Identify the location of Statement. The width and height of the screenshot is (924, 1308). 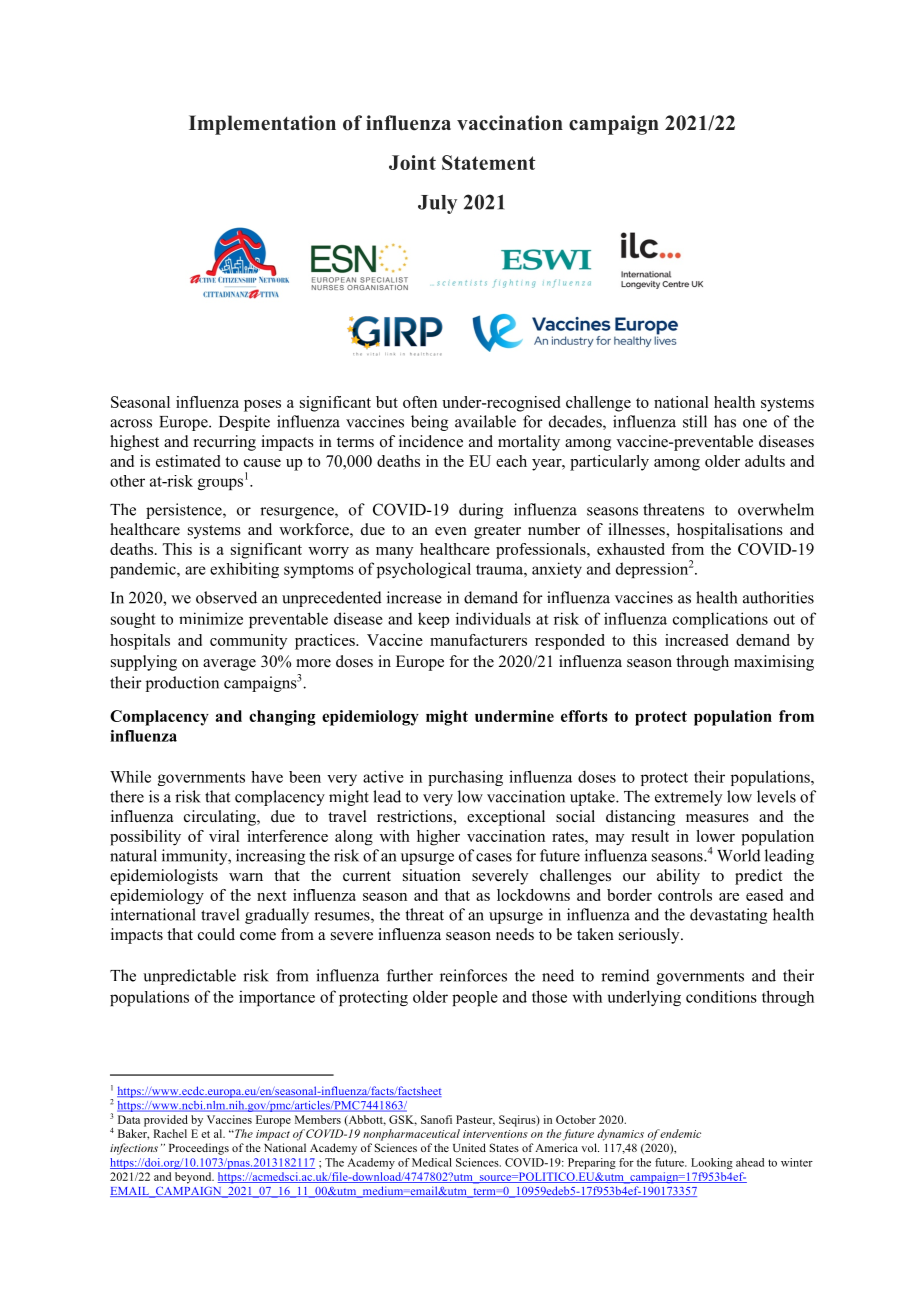
(488, 162).
